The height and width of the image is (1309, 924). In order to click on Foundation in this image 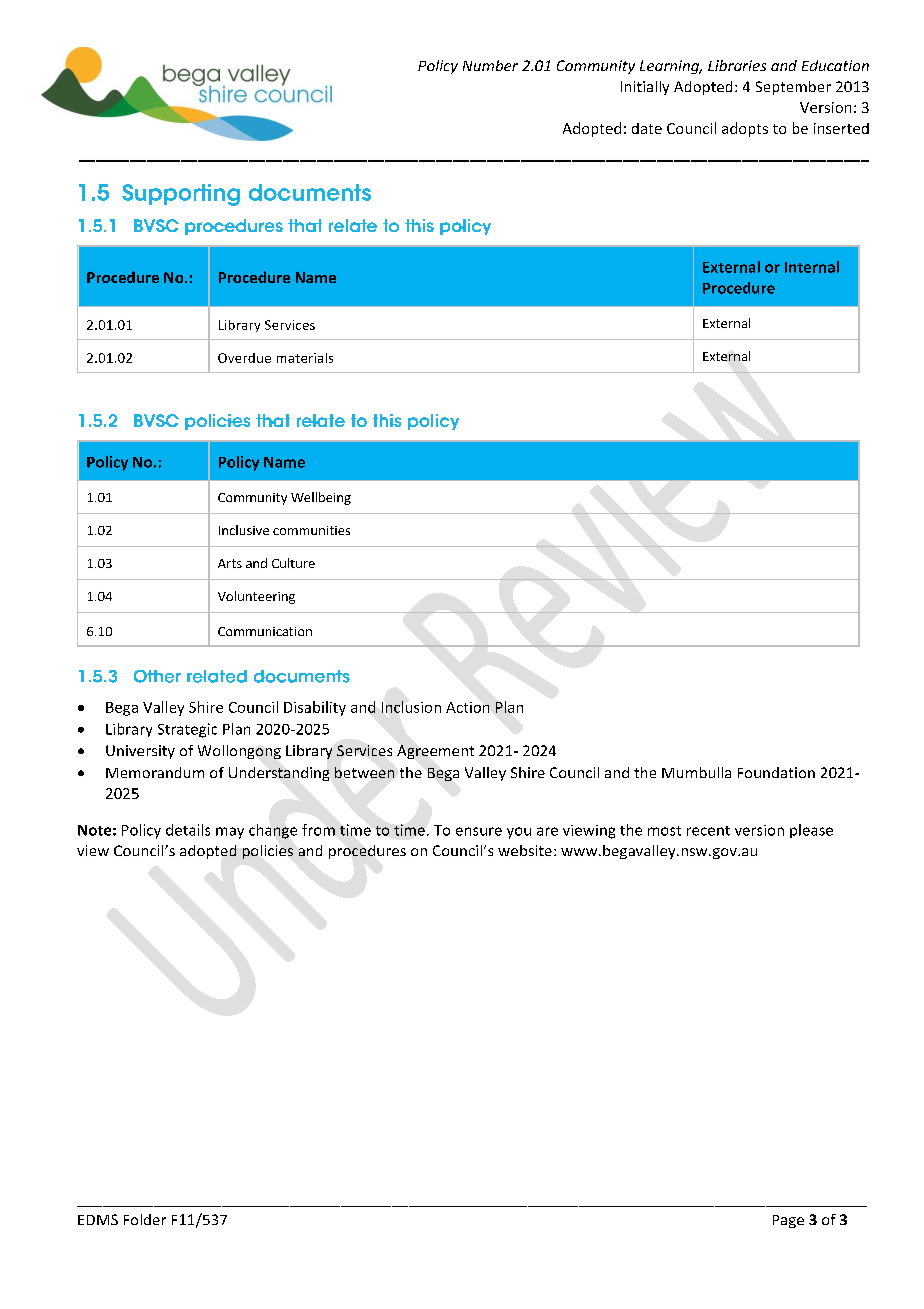, I will do `click(776, 772)`.
